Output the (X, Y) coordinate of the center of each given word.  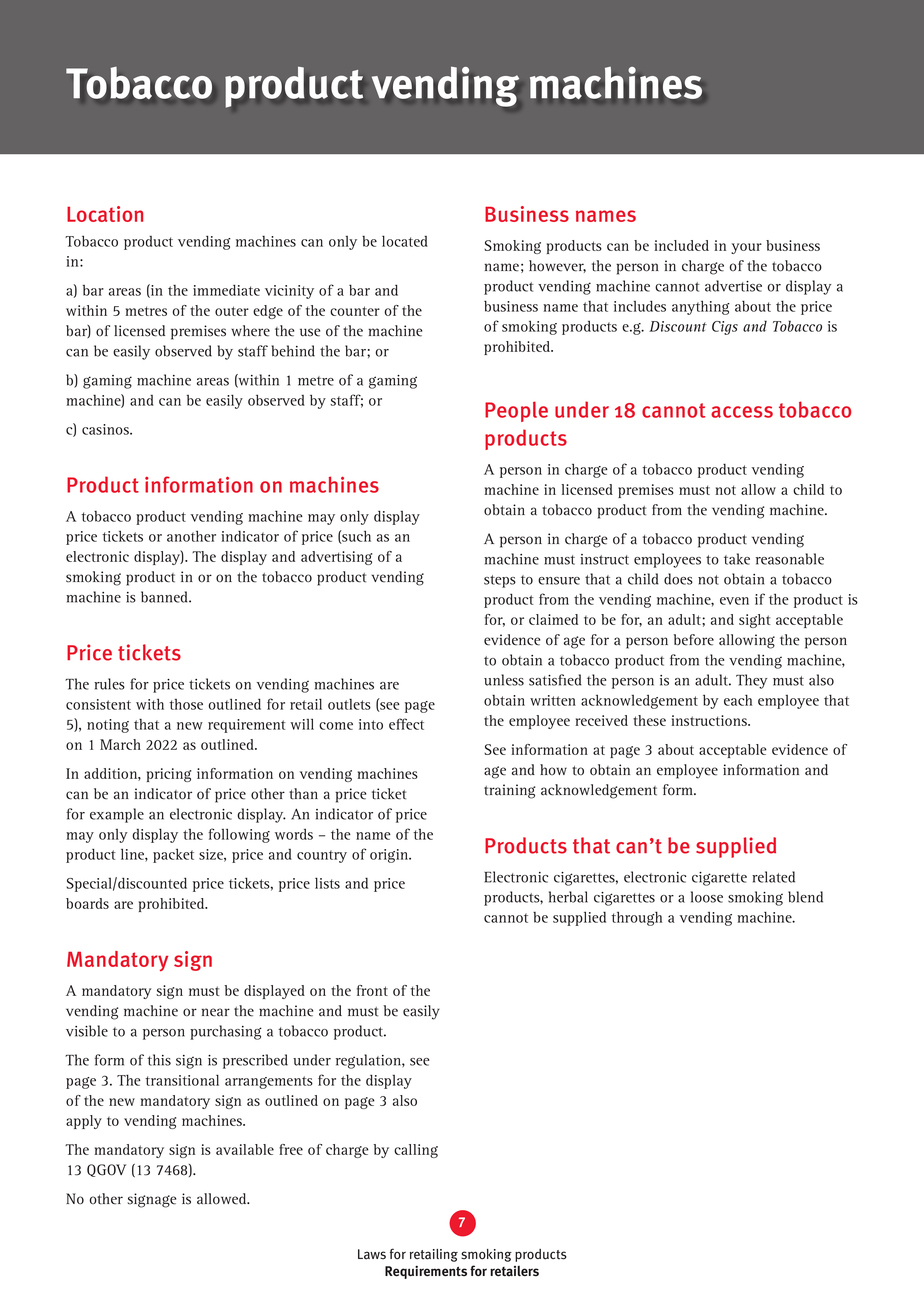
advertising (336, 558)
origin (390, 856)
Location (105, 214)
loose (707, 897)
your (746, 248)
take (737, 559)
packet (173, 856)
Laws (372, 1254)
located (405, 241)
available (245, 1149)
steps (500, 581)
